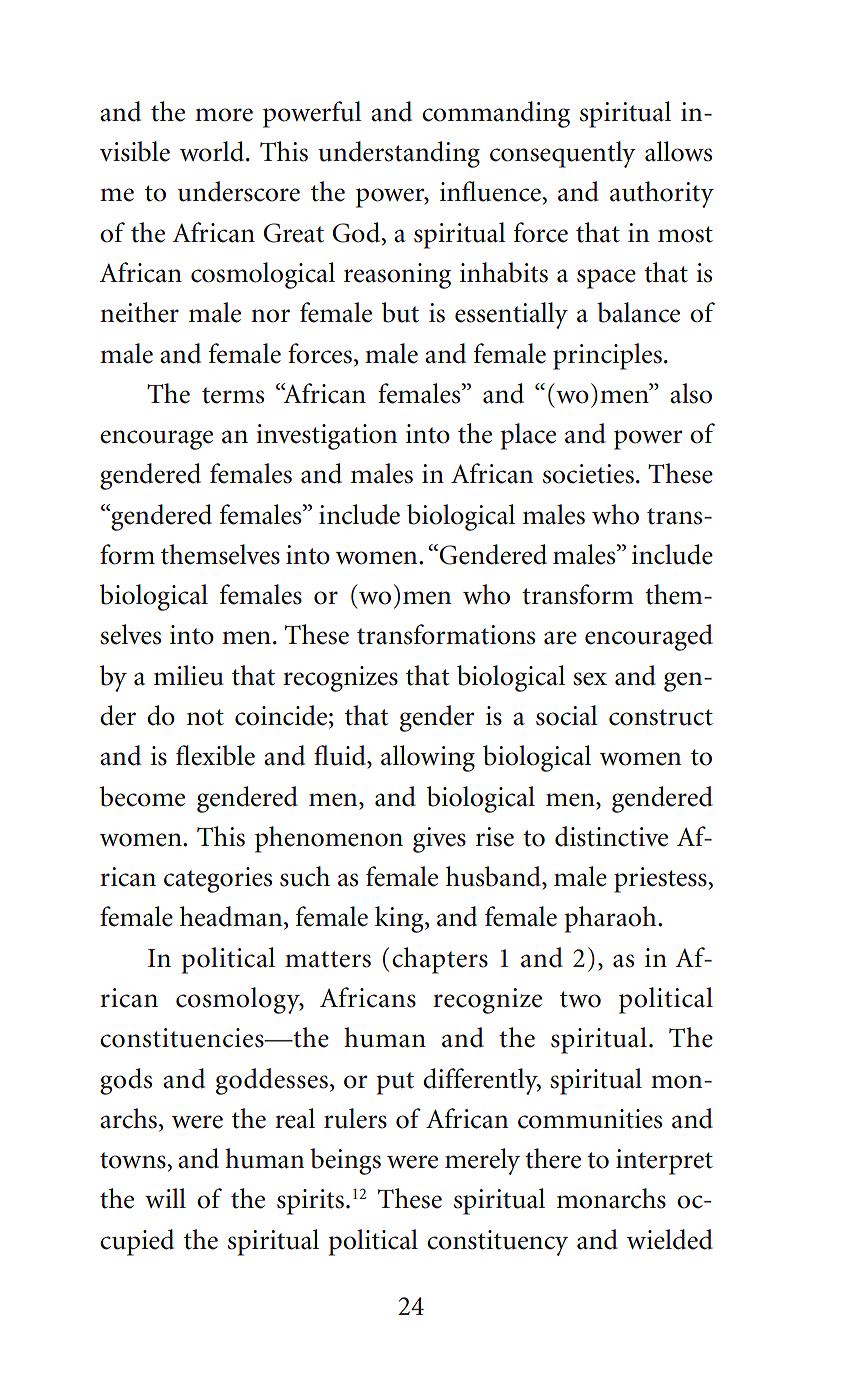 This screenshot has height=1400, width=849. What do you see at coordinates (224, 115) in the screenshot?
I see `more` at bounding box center [224, 115].
